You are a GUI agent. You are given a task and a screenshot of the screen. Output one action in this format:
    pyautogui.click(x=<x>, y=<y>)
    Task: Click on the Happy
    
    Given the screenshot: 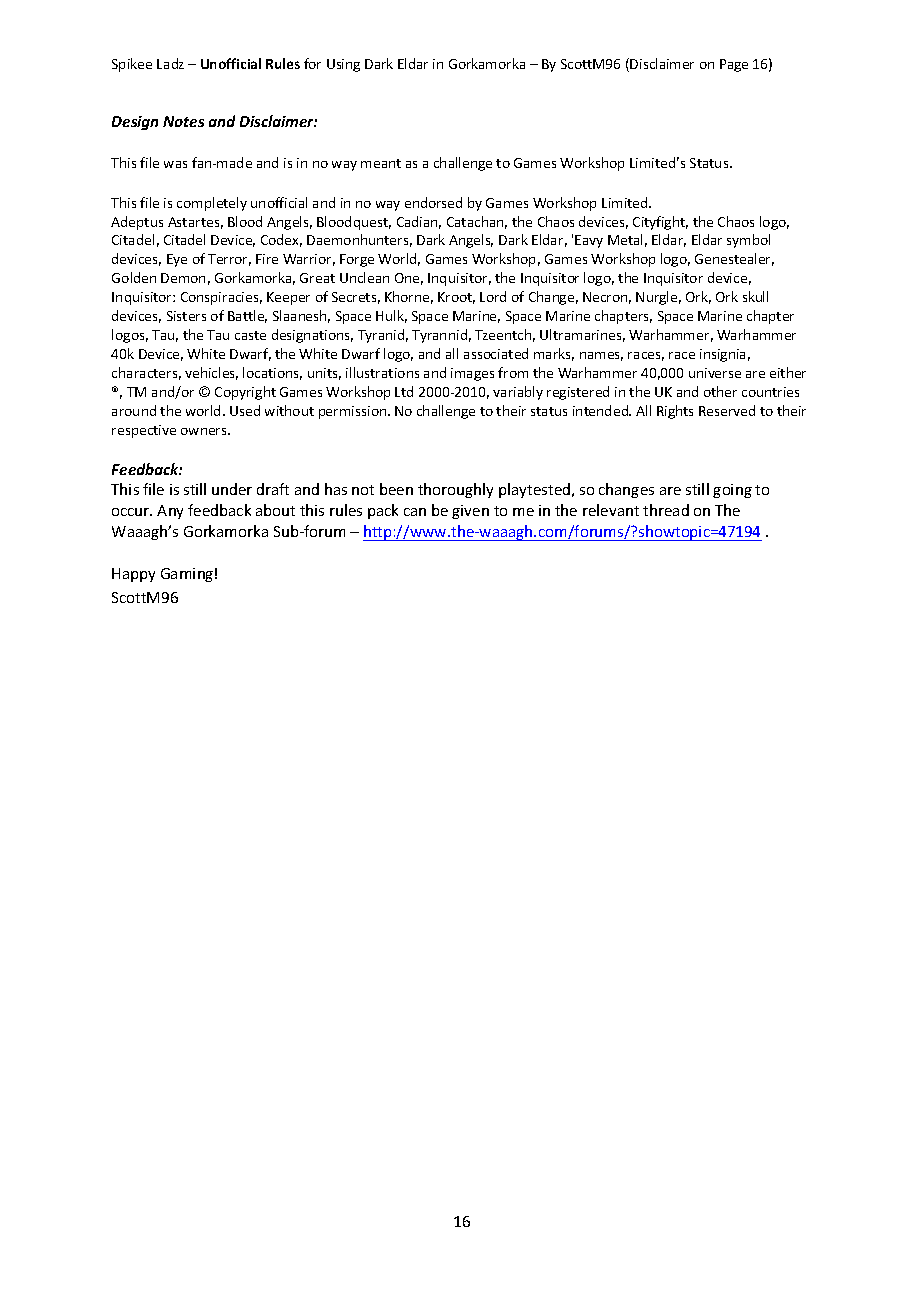 What is the action you would take?
    pyautogui.click(x=133, y=575)
